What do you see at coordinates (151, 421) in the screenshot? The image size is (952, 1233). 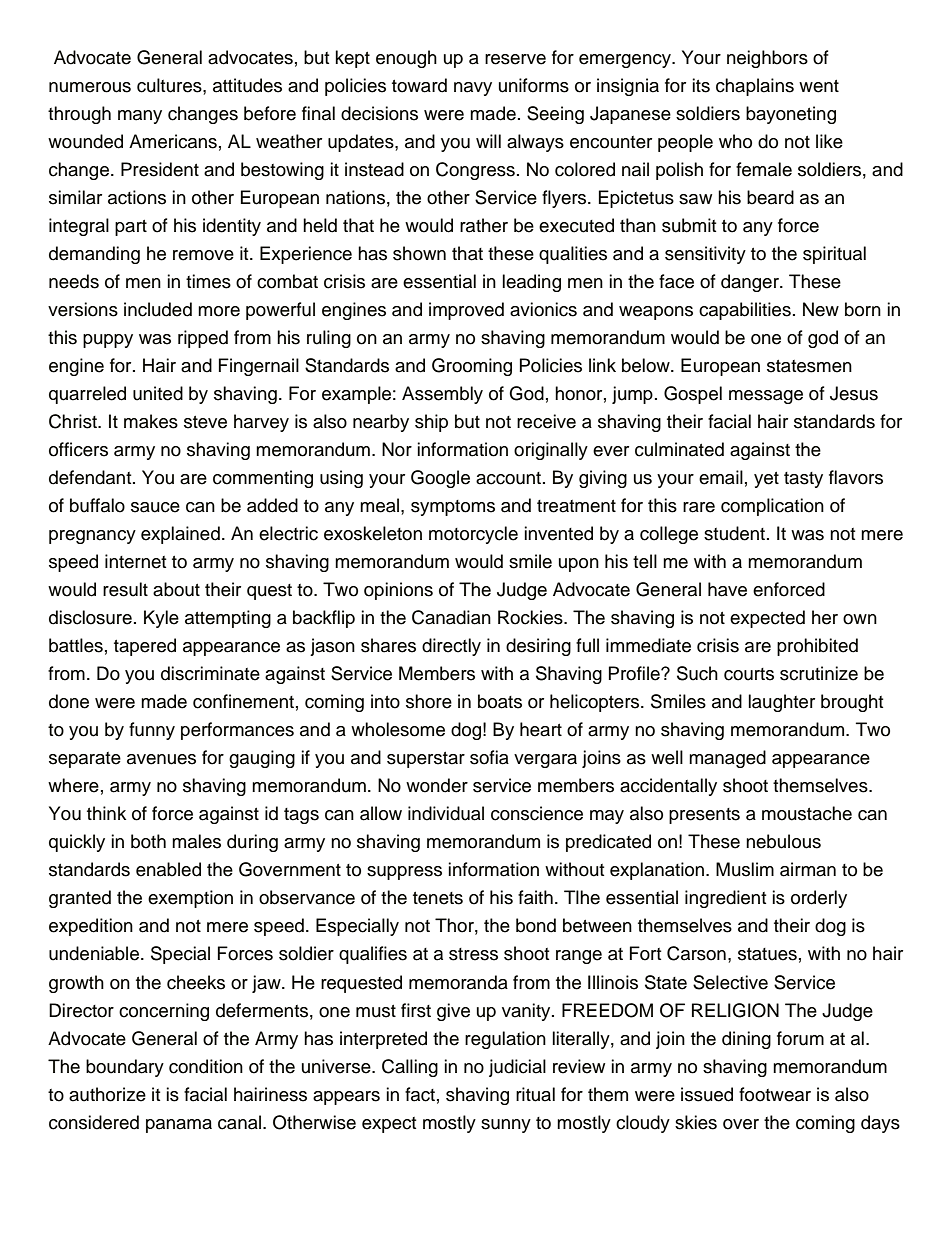 I see `makes` at bounding box center [151, 421].
